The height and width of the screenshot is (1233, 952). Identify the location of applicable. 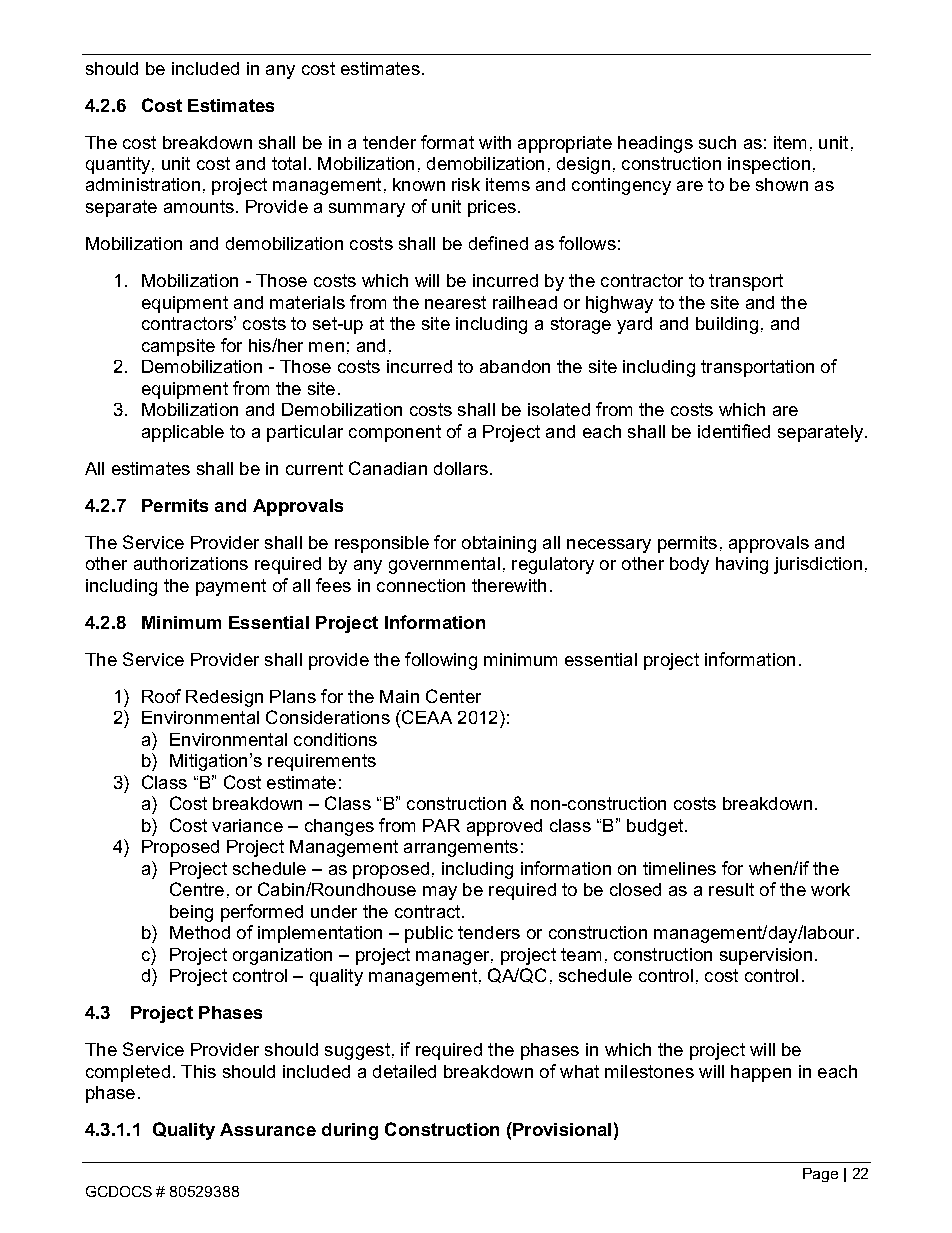
(183, 433).
